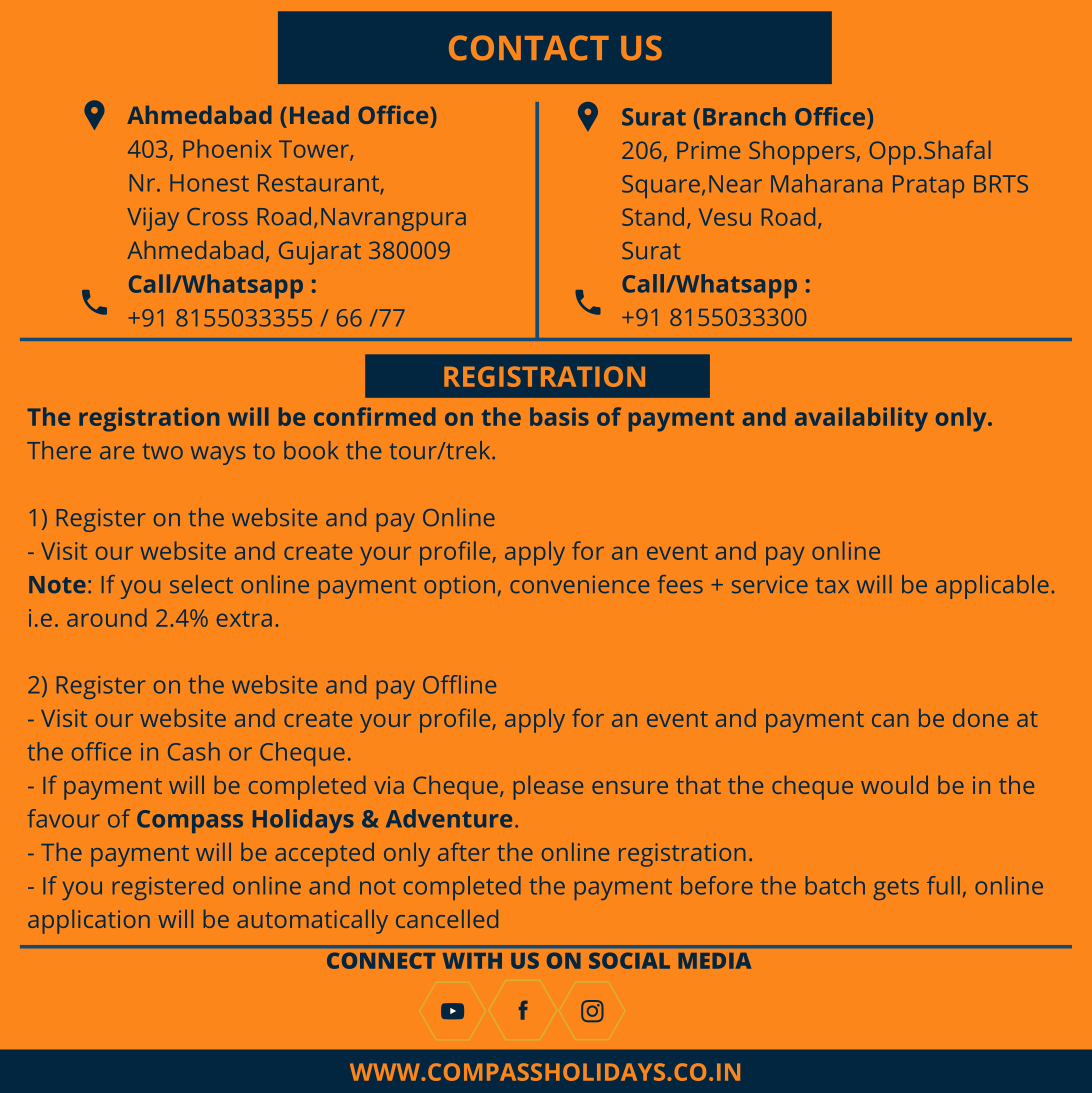 The width and height of the image is (1092, 1093). What do you see at coordinates (529, 48) in the image?
I see `CONTACT` at bounding box center [529, 48].
